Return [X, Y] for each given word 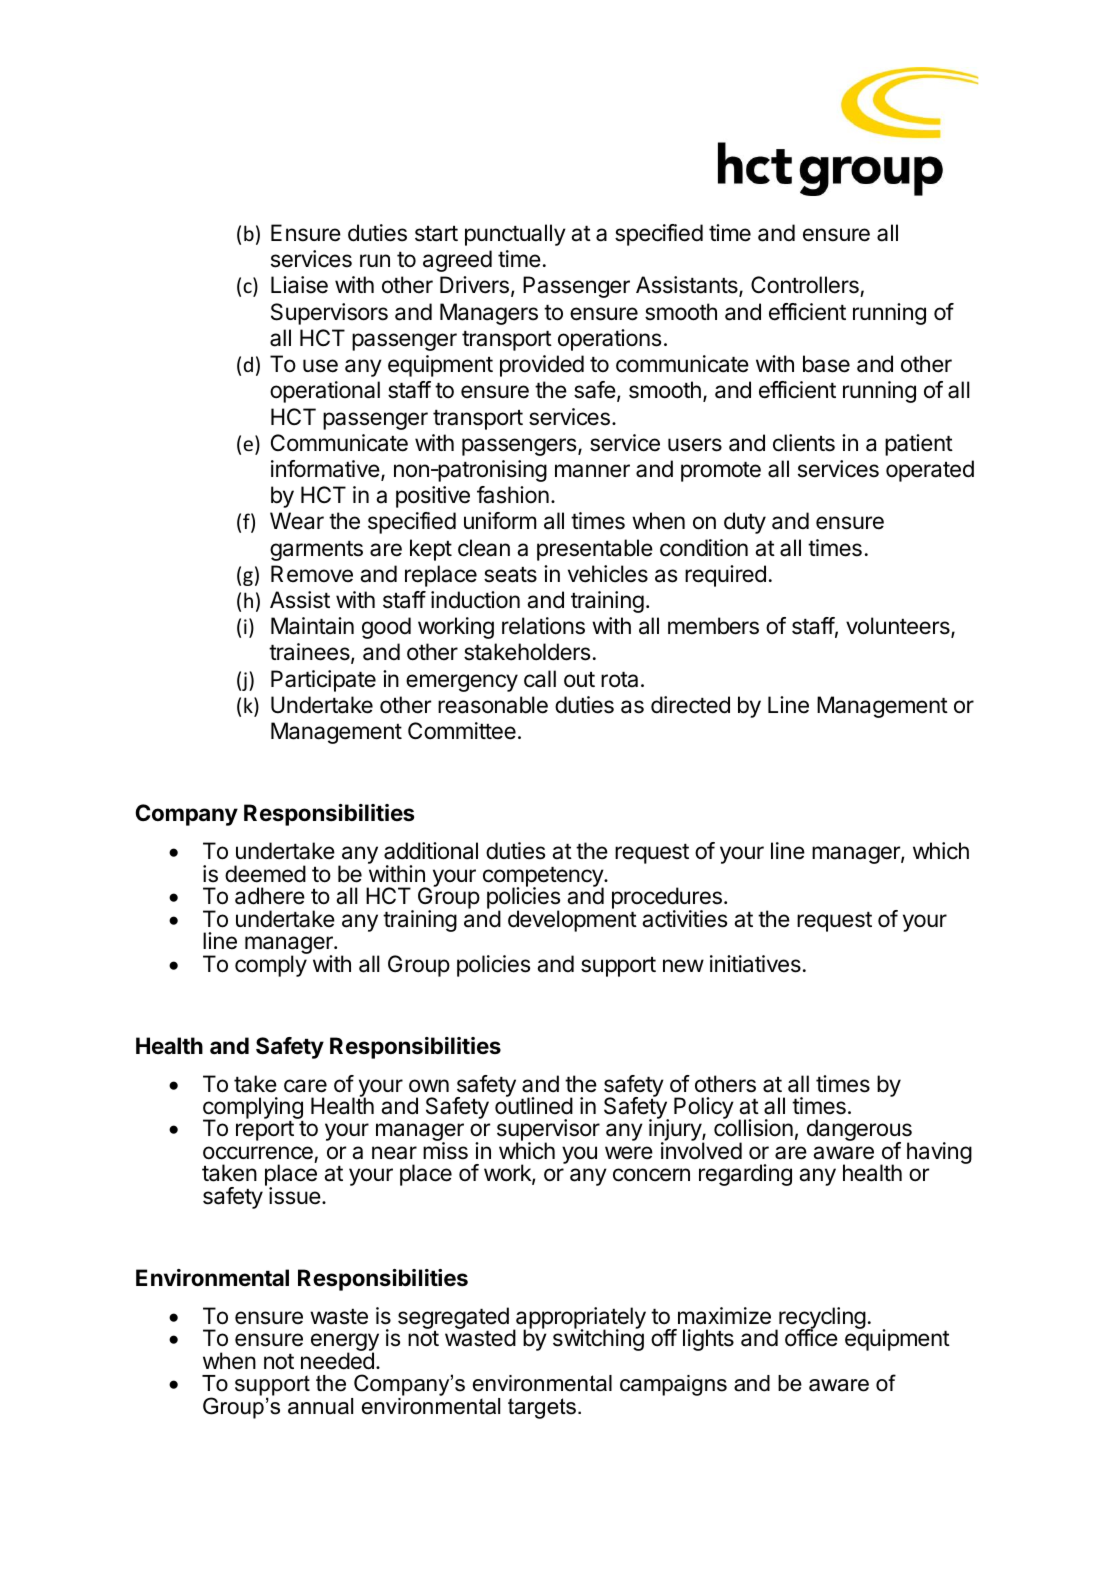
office [811, 1337]
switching [598, 1339]
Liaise [299, 285]
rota [619, 680]
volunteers [899, 627]
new [683, 966]
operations [609, 340]
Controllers [806, 286]
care [305, 1086]
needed [337, 1361]
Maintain [312, 626]
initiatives [755, 964]
